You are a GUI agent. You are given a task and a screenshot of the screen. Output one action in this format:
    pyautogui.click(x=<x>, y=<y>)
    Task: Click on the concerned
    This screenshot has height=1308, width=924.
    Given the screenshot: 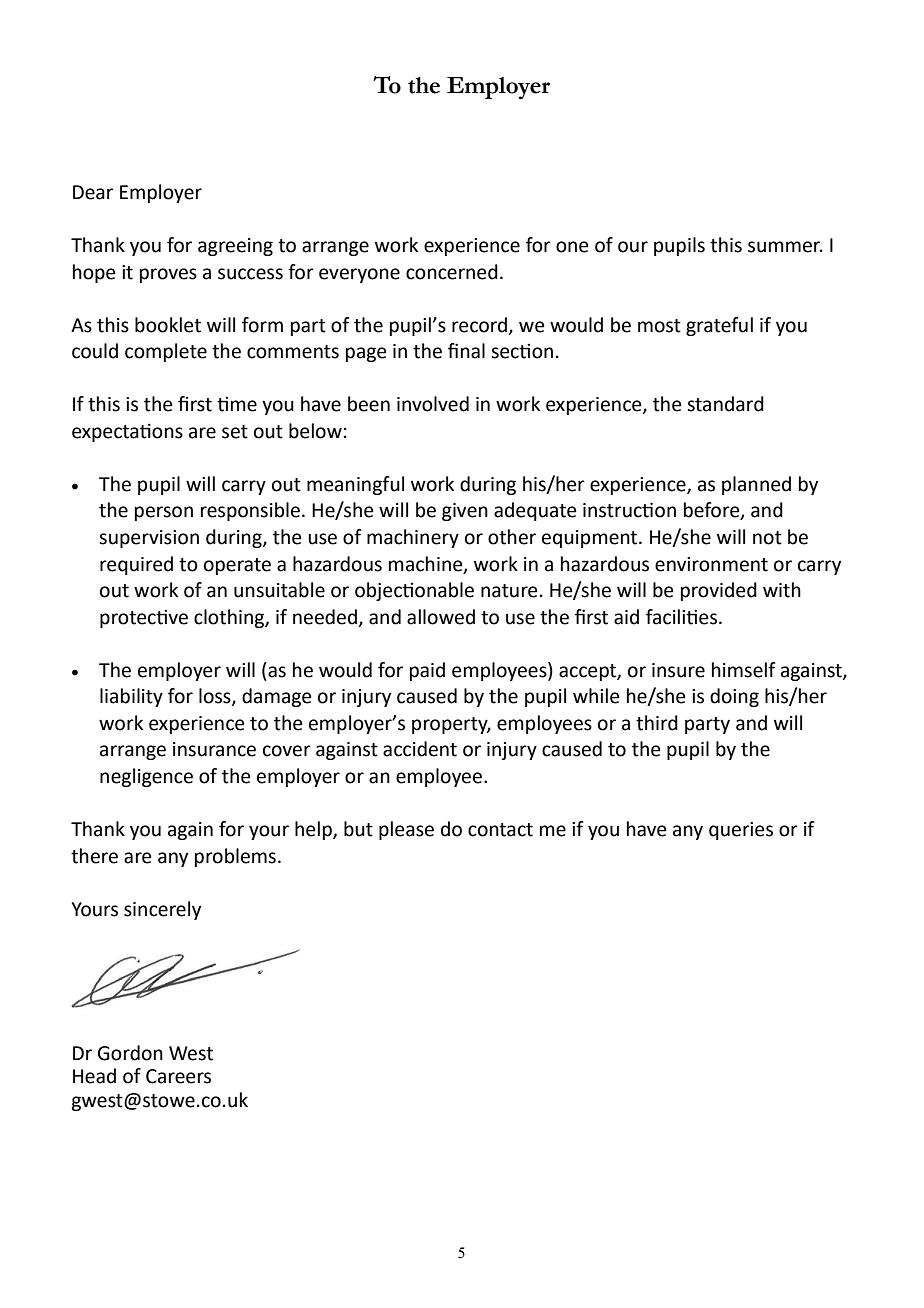 What is the action you would take?
    pyautogui.click(x=452, y=272)
